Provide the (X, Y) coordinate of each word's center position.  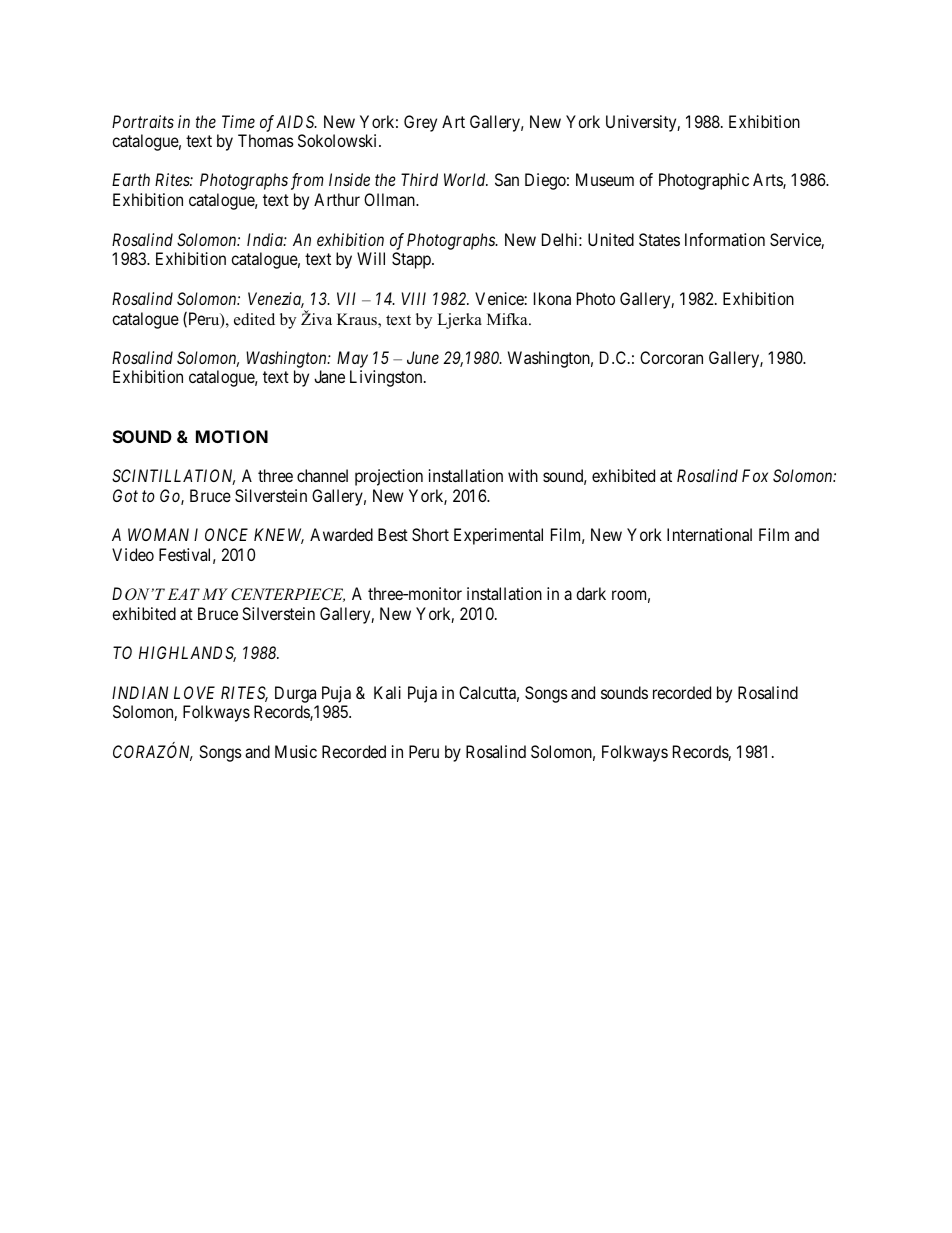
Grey (420, 123)
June (423, 357)
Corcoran (671, 357)
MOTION (232, 436)
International (709, 534)
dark (591, 593)
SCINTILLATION (173, 477)
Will (371, 258)
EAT (184, 594)
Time (238, 121)
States (659, 239)
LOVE (194, 692)
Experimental (498, 536)
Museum (605, 179)
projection (389, 477)
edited (254, 319)
